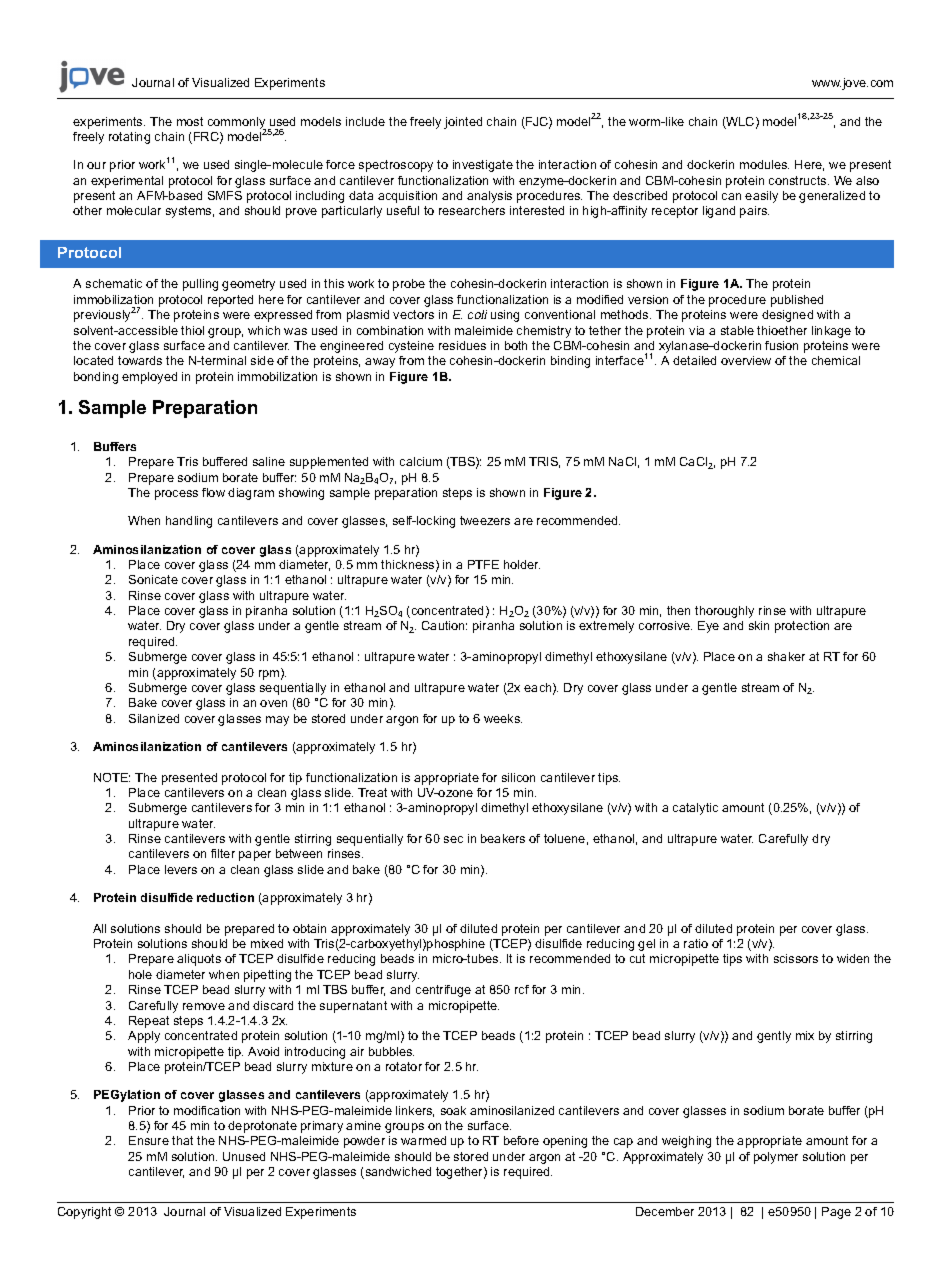  What do you see at coordinates (182, 1140) in the image?
I see `that` at bounding box center [182, 1140].
